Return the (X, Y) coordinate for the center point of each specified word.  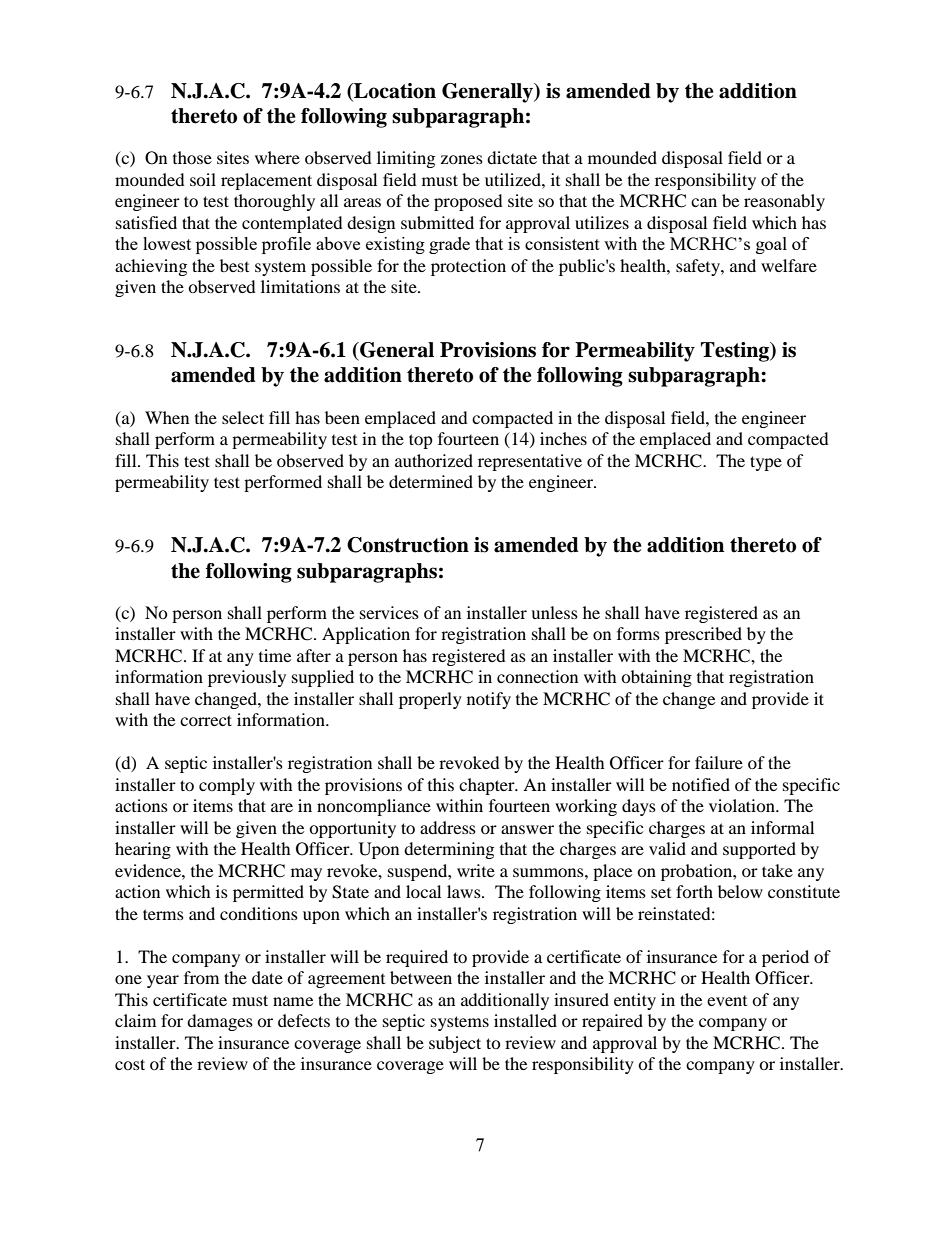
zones (462, 159)
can (704, 202)
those (192, 157)
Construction (408, 545)
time (275, 655)
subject (455, 1044)
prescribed (703, 635)
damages (220, 1022)
